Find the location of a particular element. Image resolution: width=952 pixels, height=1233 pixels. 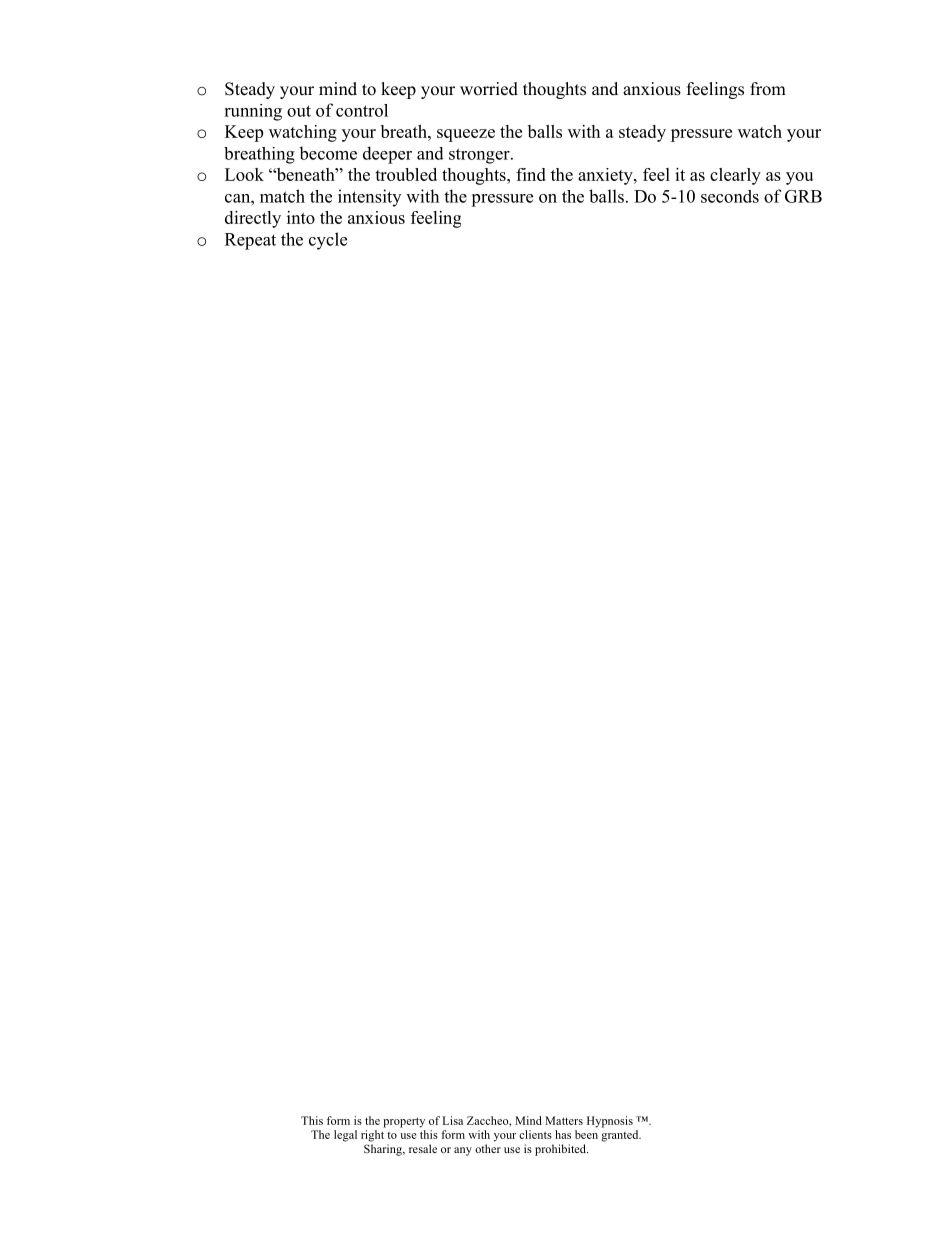

cycle is located at coordinates (328, 241).
